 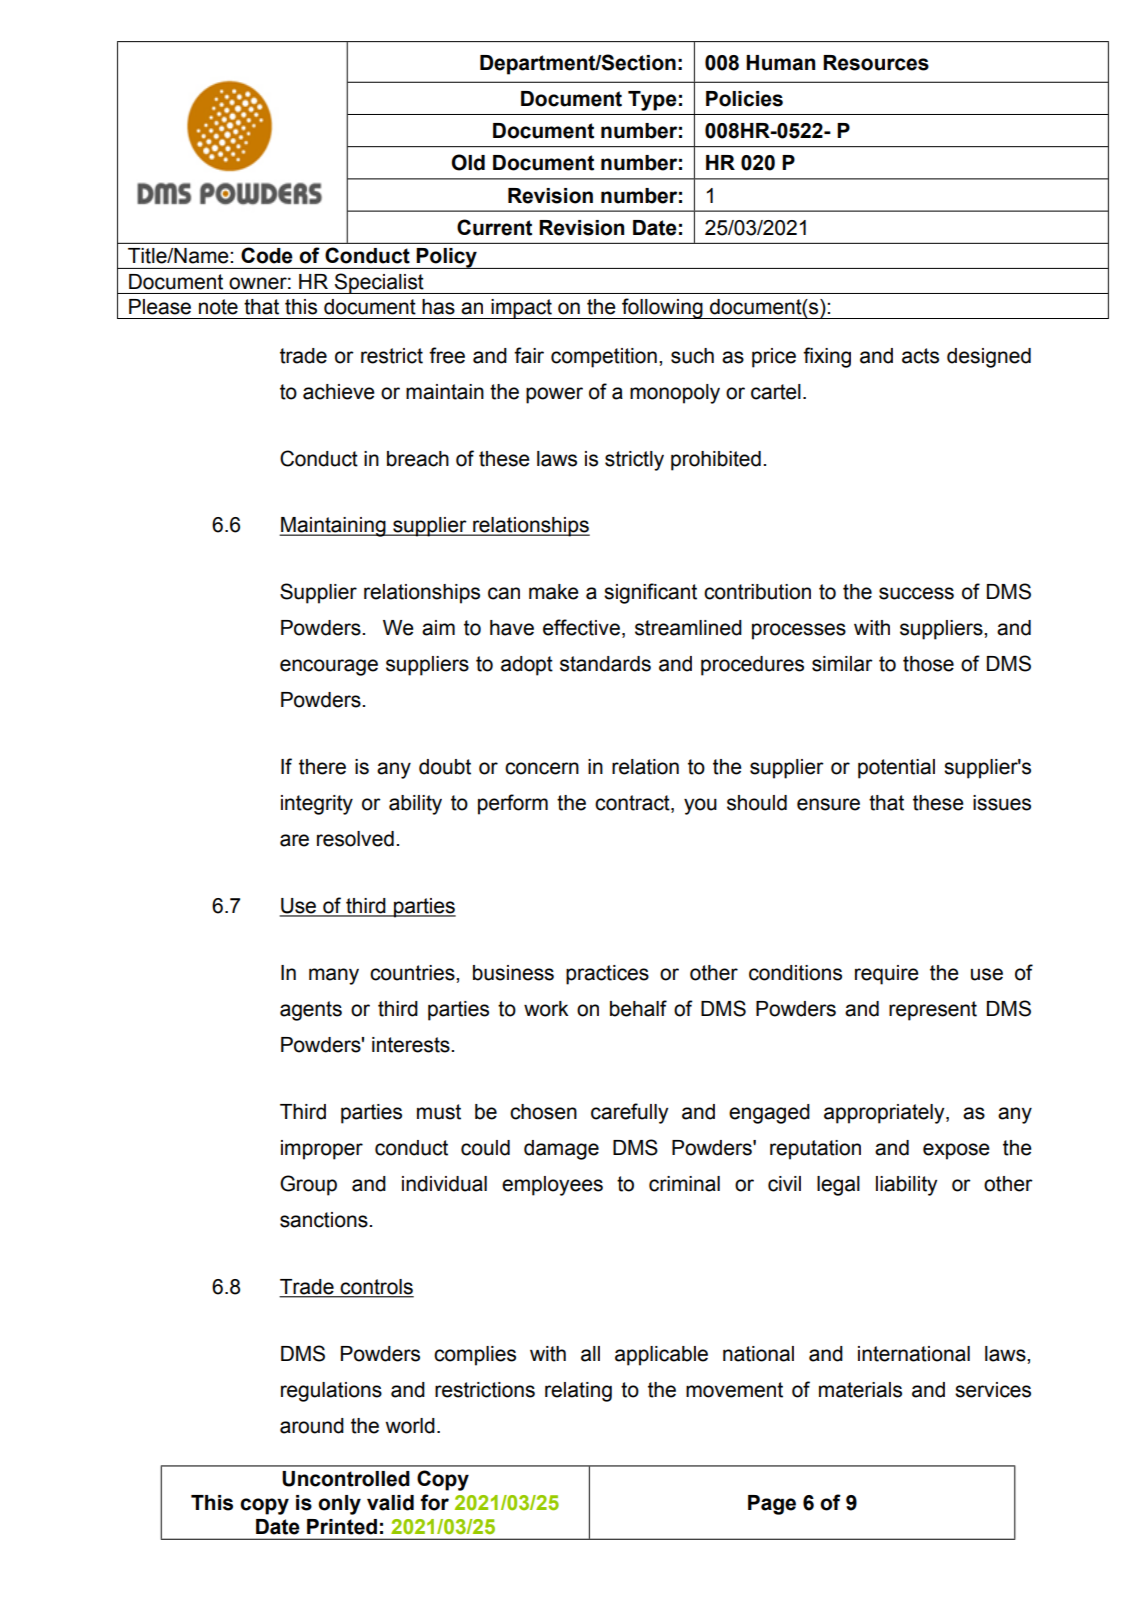 What do you see at coordinates (552, 1186) in the screenshot?
I see `employees` at bounding box center [552, 1186].
